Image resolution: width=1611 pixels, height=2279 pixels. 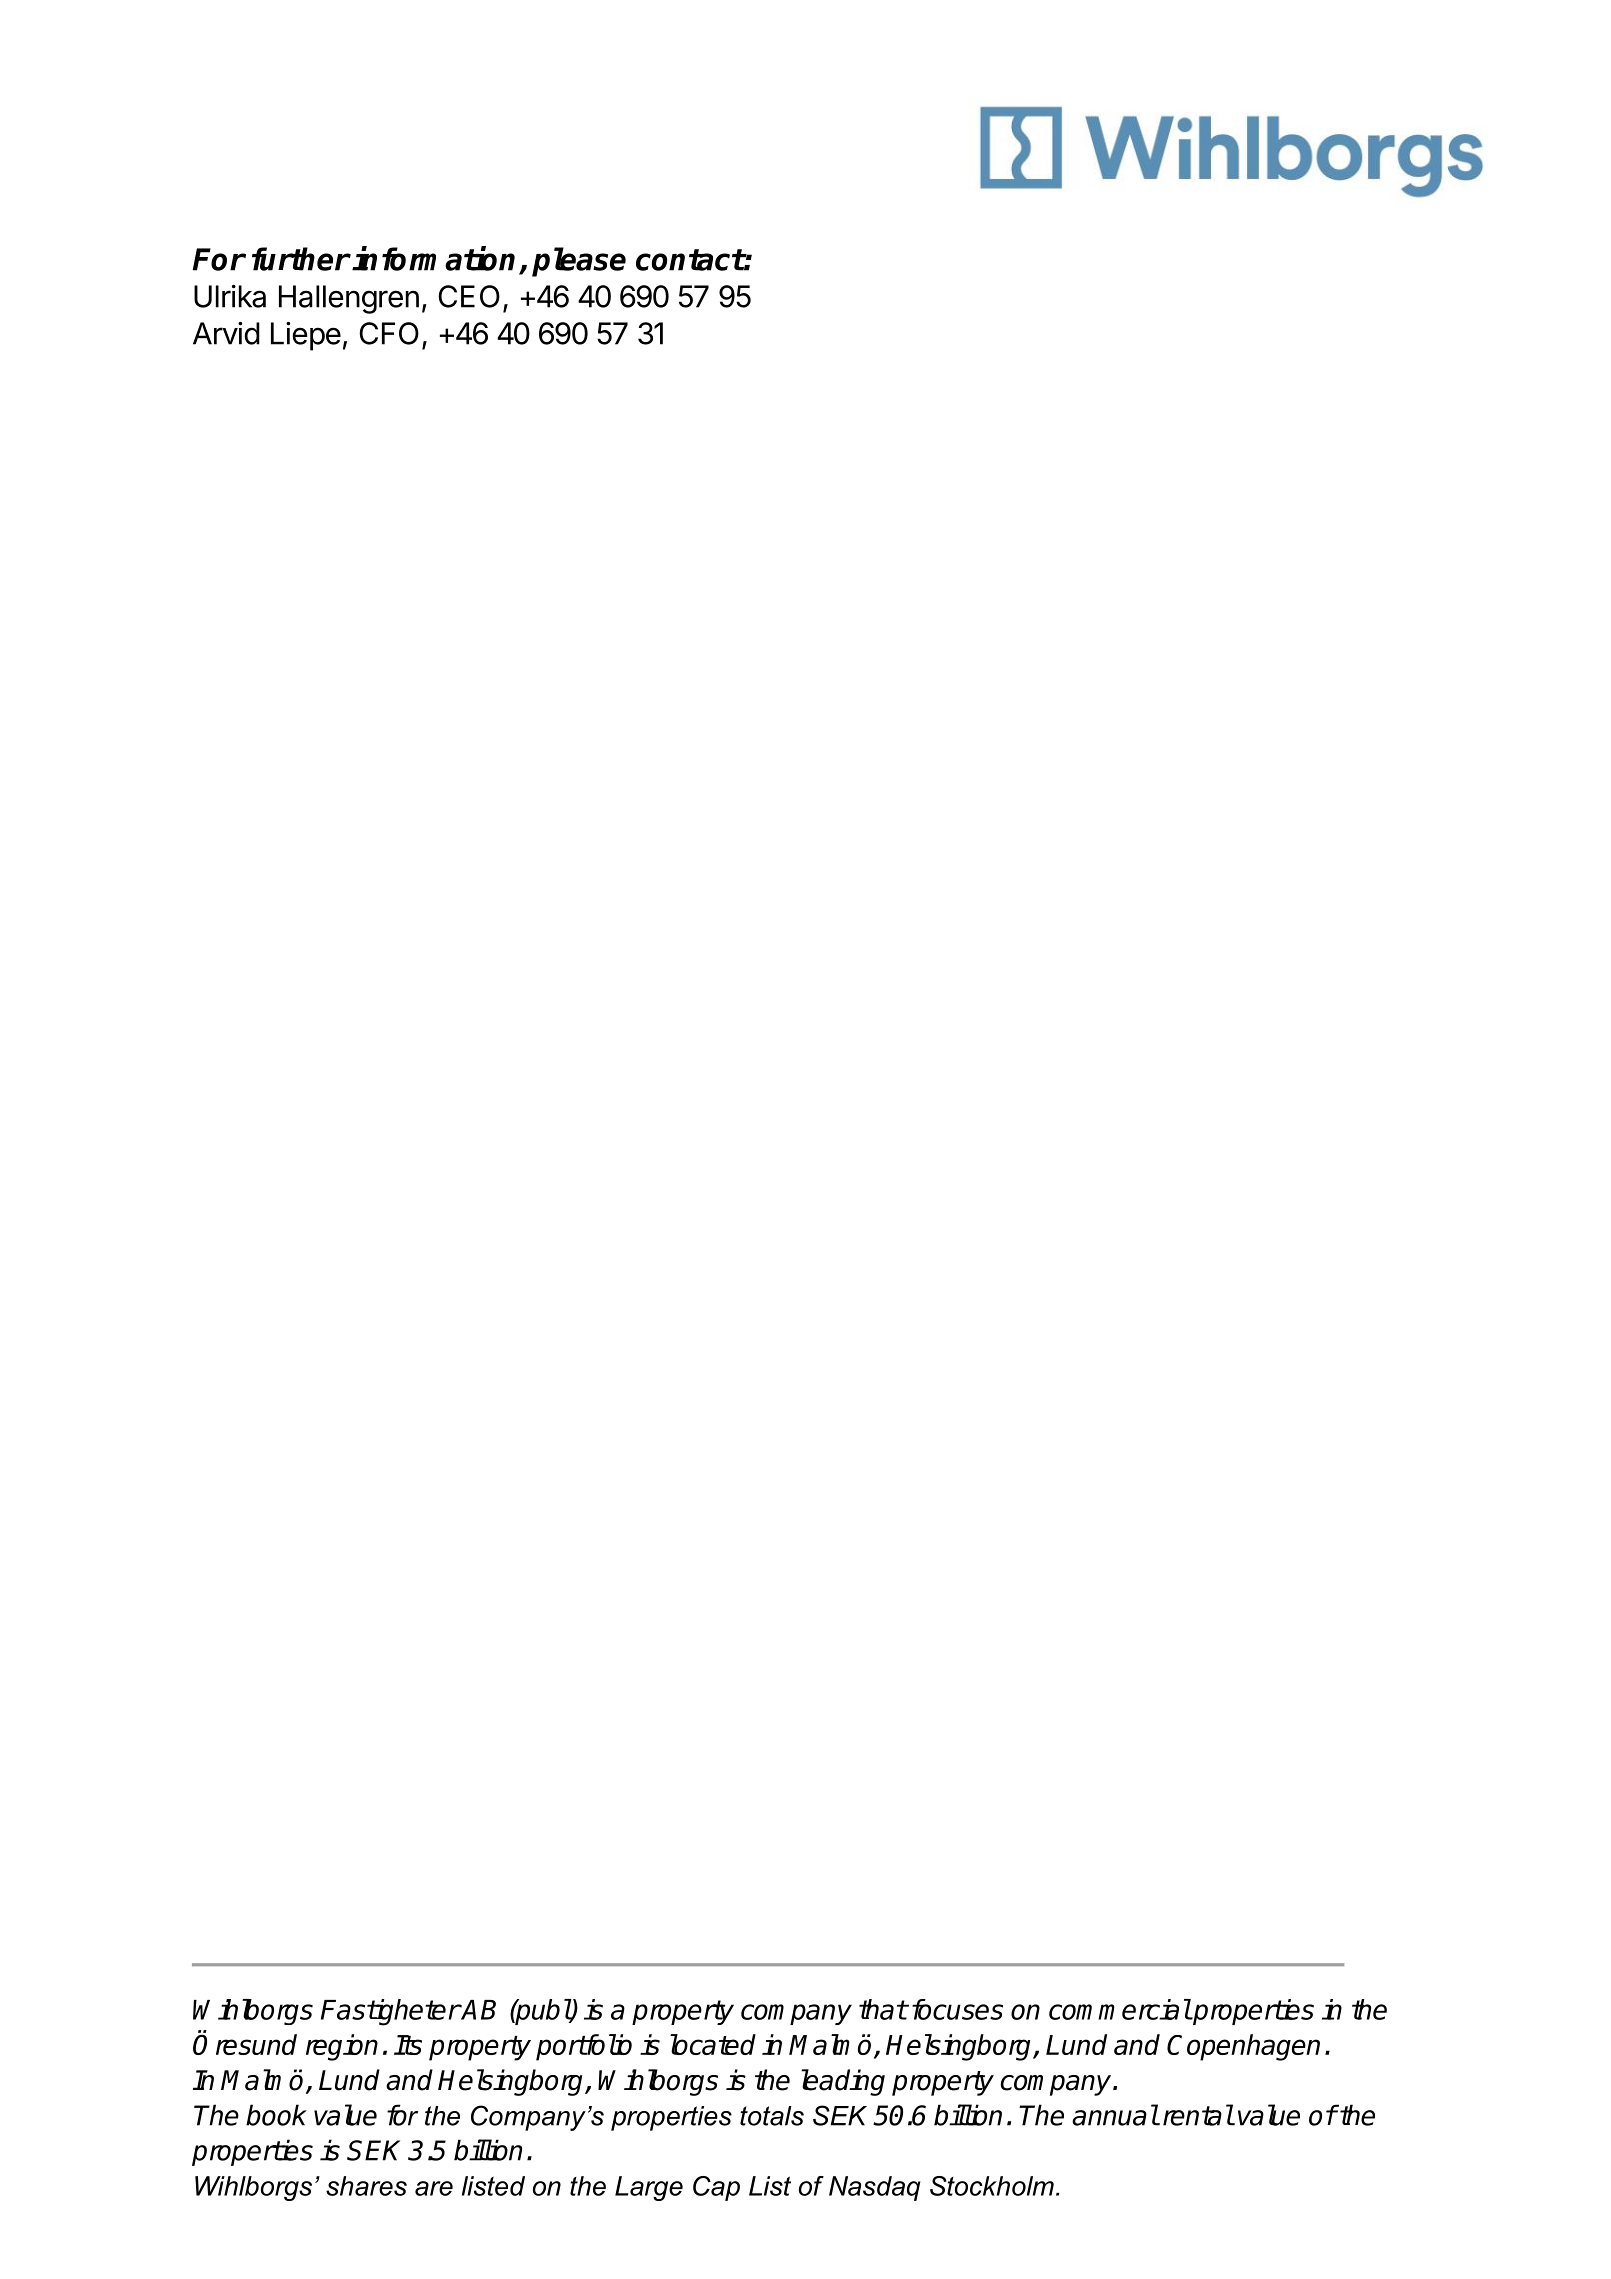 I want to click on shares, so click(x=366, y=2186).
